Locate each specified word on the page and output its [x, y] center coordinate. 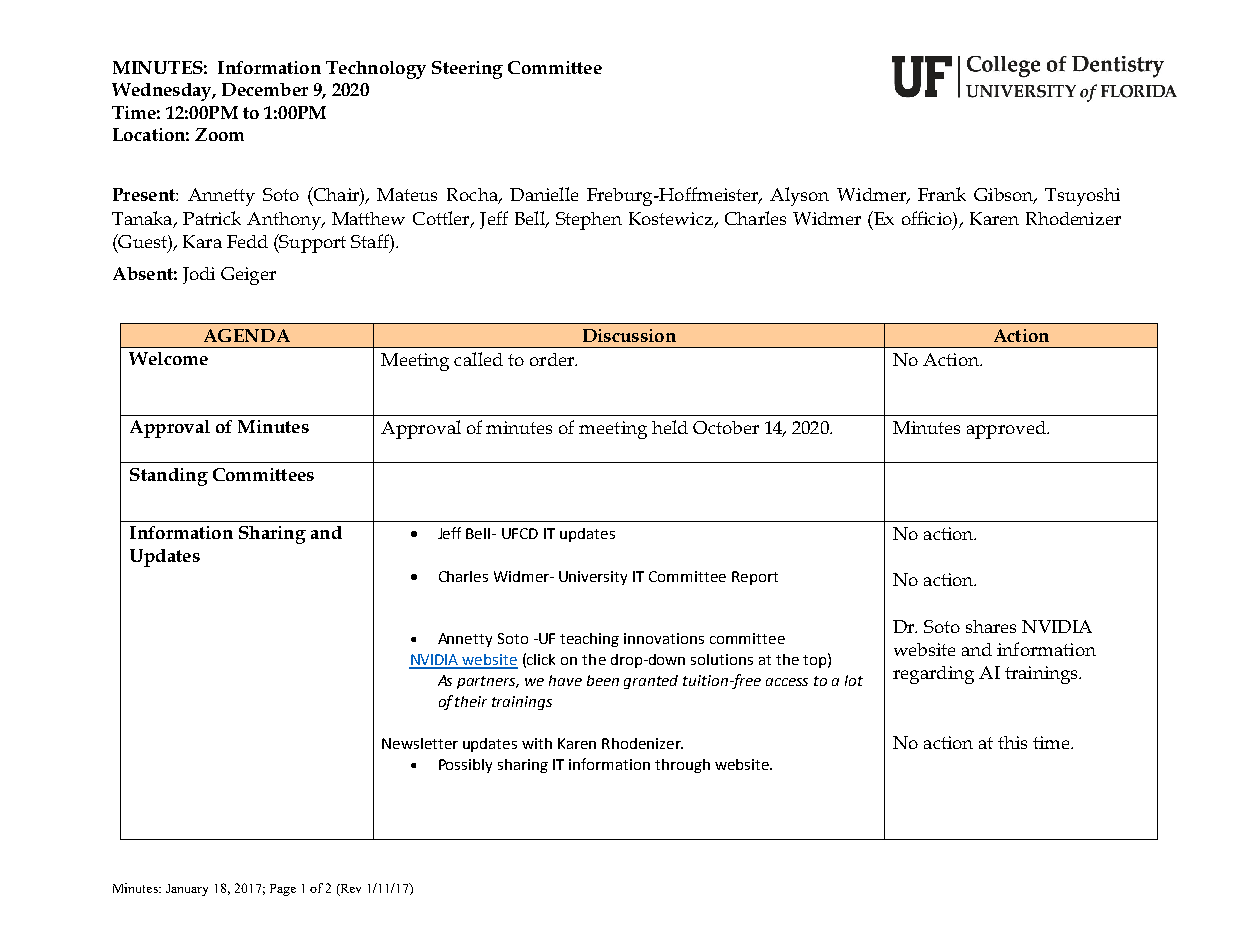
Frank [942, 194]
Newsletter [420, 743]
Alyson [799, 196]
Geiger [248, 276]
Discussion [629, 335]
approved [1007, 430]
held [670, 427]
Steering [467, 70]
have [565, 680]
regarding [933, 675]
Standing [169, 477]
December [265, 89]
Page [283, 890]
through [682, 766]
